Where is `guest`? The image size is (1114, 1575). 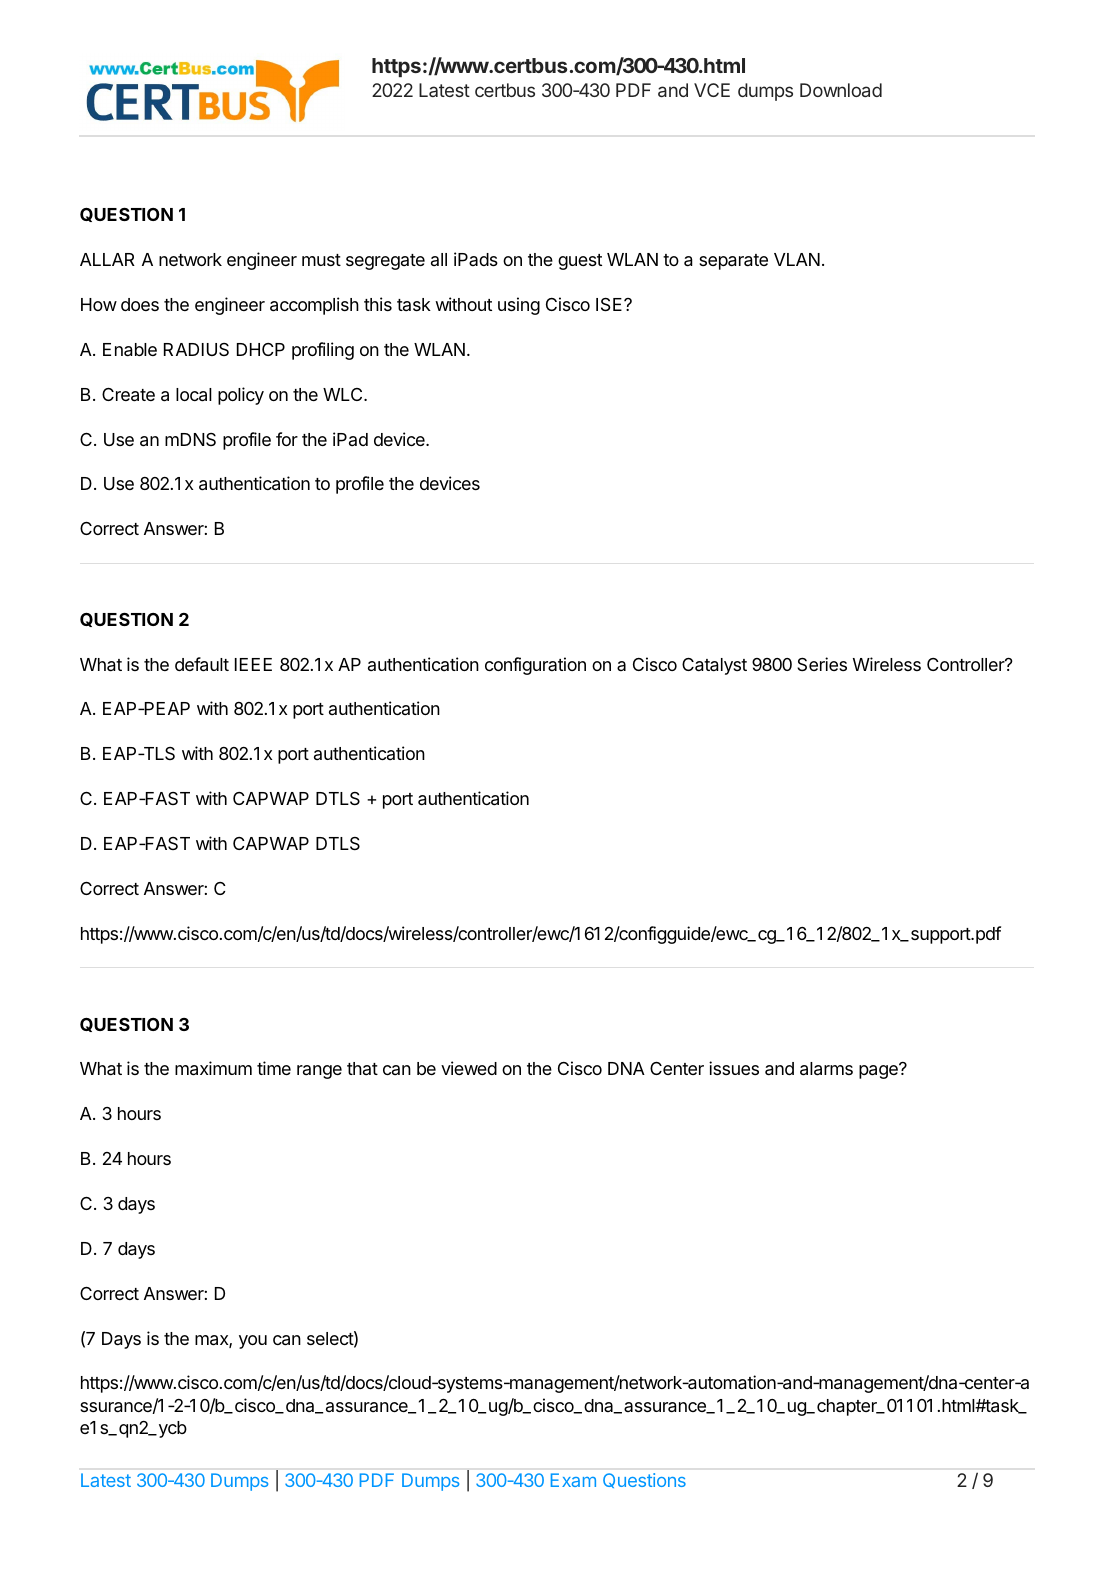 guest is located at coordinates (580, 262).
